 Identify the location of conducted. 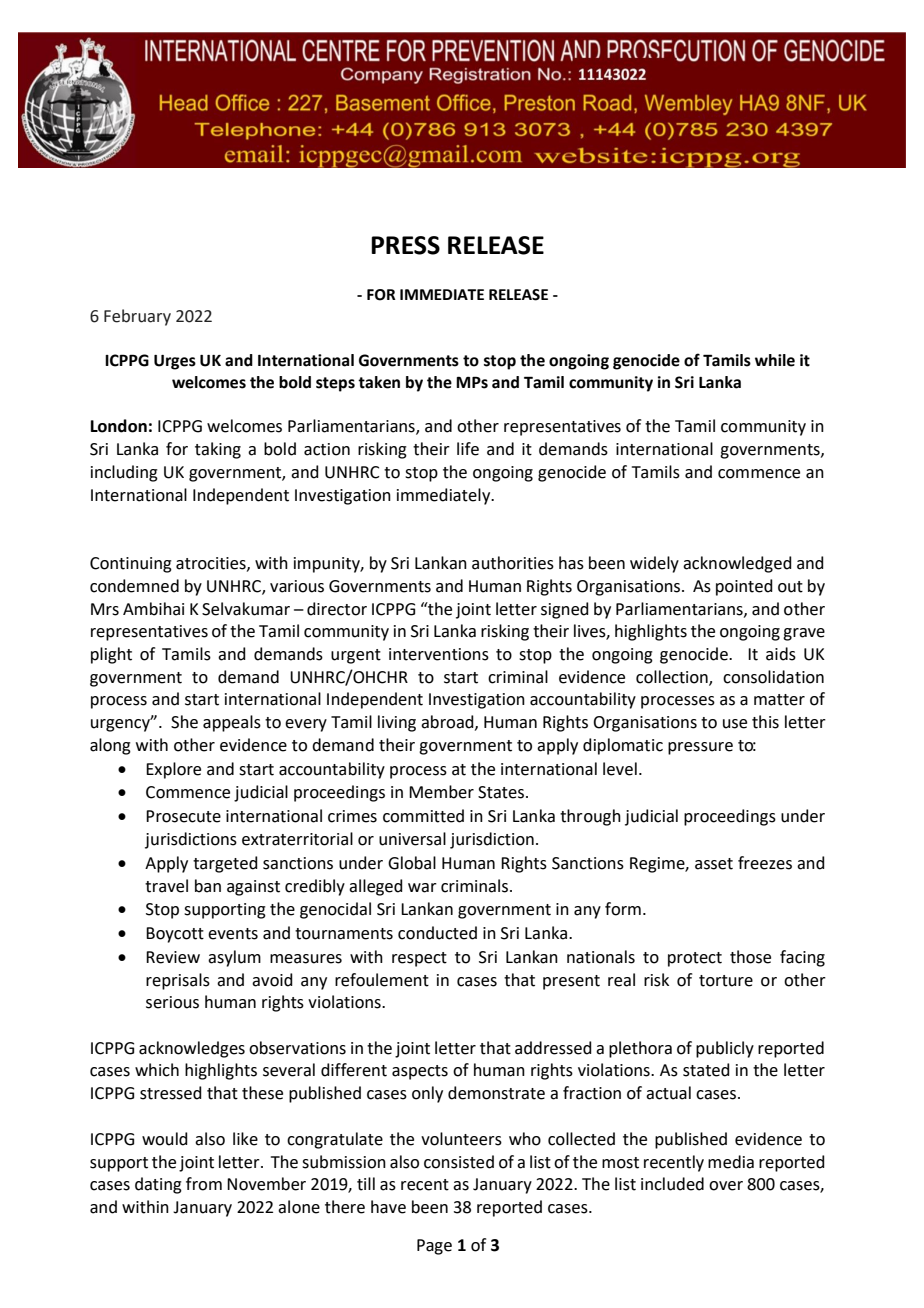
(437, 933).
